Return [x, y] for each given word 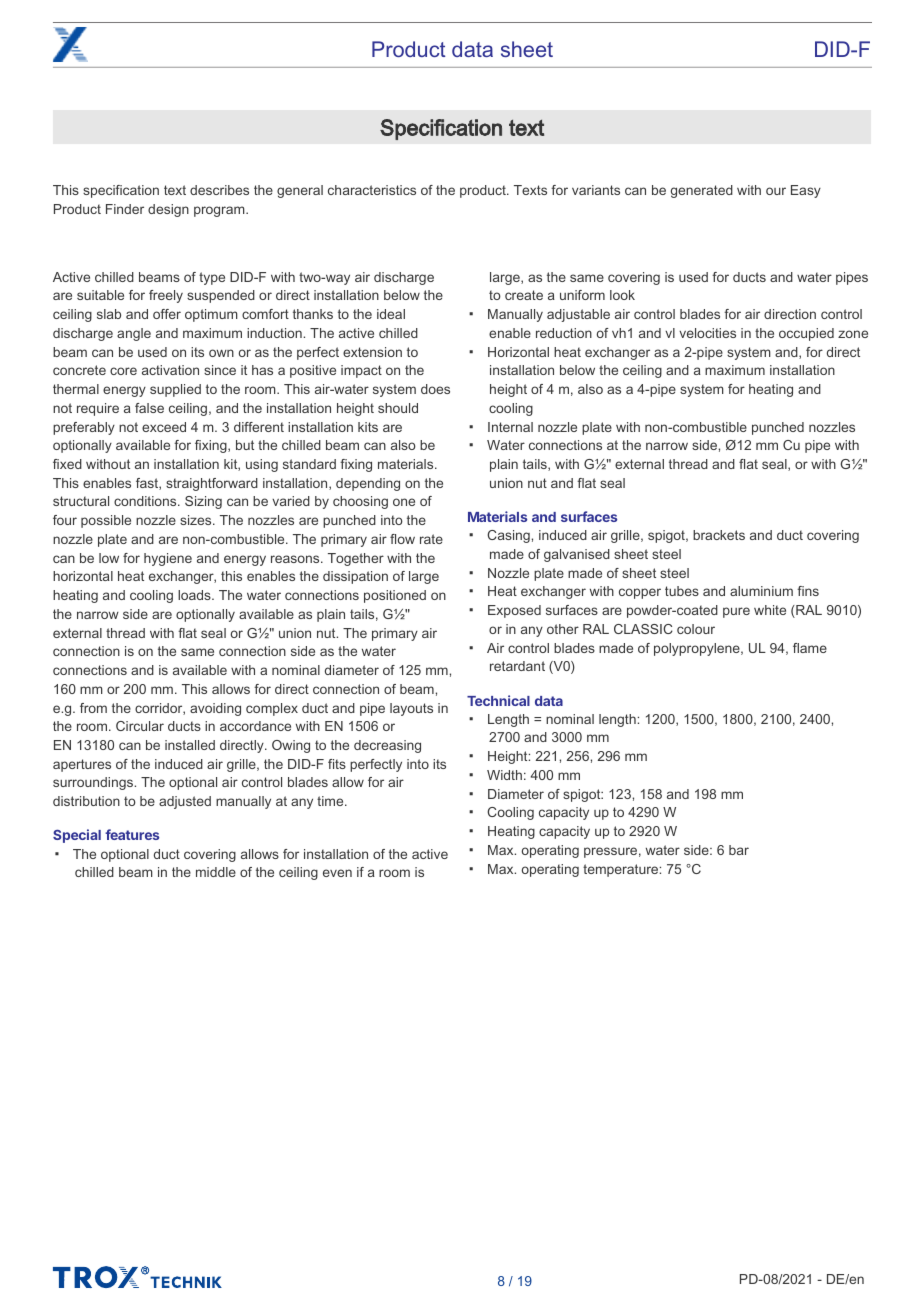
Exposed [514, 611]
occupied [806, 334]
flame [810, 648]
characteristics [372, 190]
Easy [806, 191]
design [168, 210]
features [132, 834]
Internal [510, 427]
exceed [164, 427]
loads [195, 595]
